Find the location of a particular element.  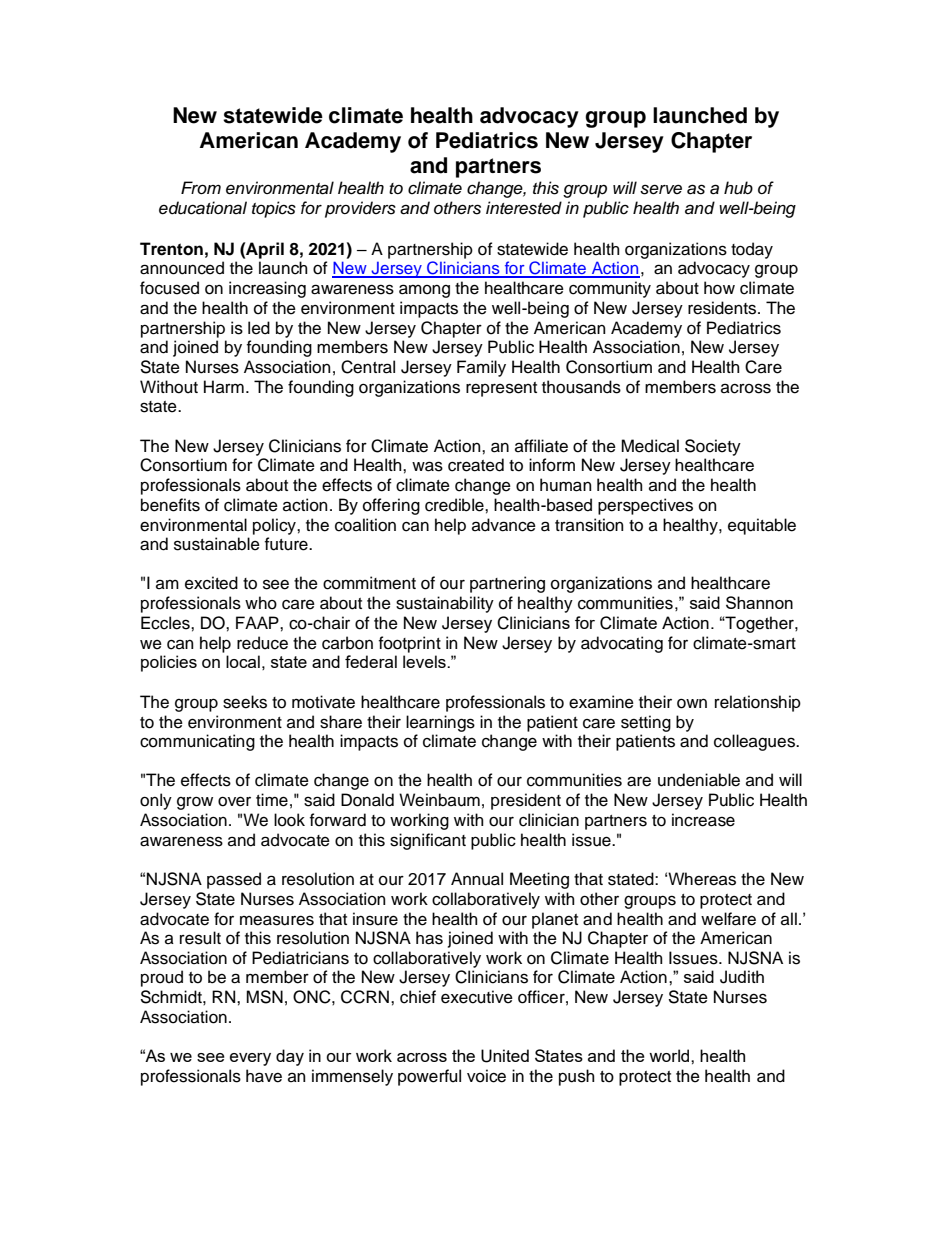

hub is located at coordinates (738, 188).
